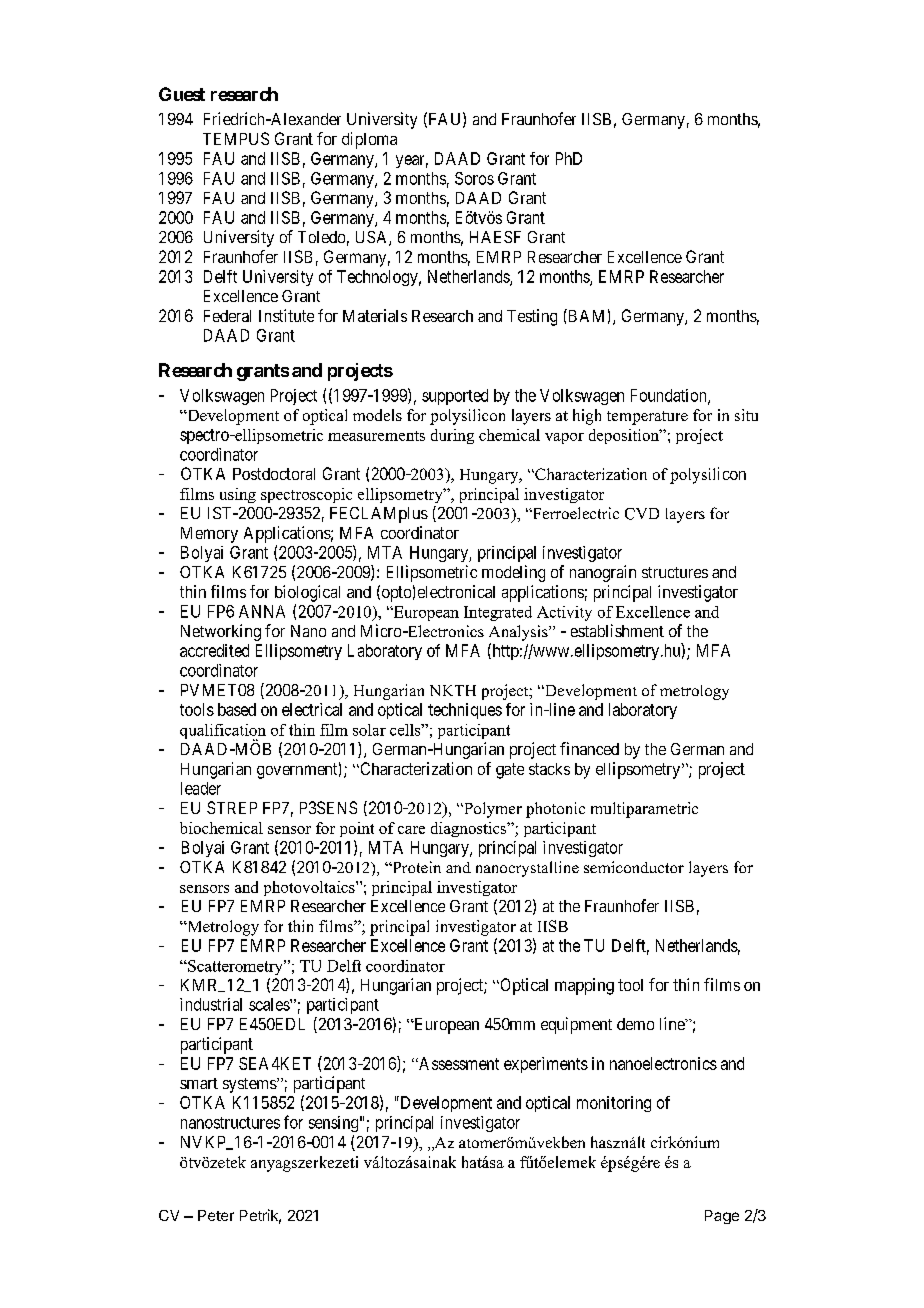  What do you see at coordinates (634, 867) in the document?
I see `semiconductor` at bounding box center [634, 867].
